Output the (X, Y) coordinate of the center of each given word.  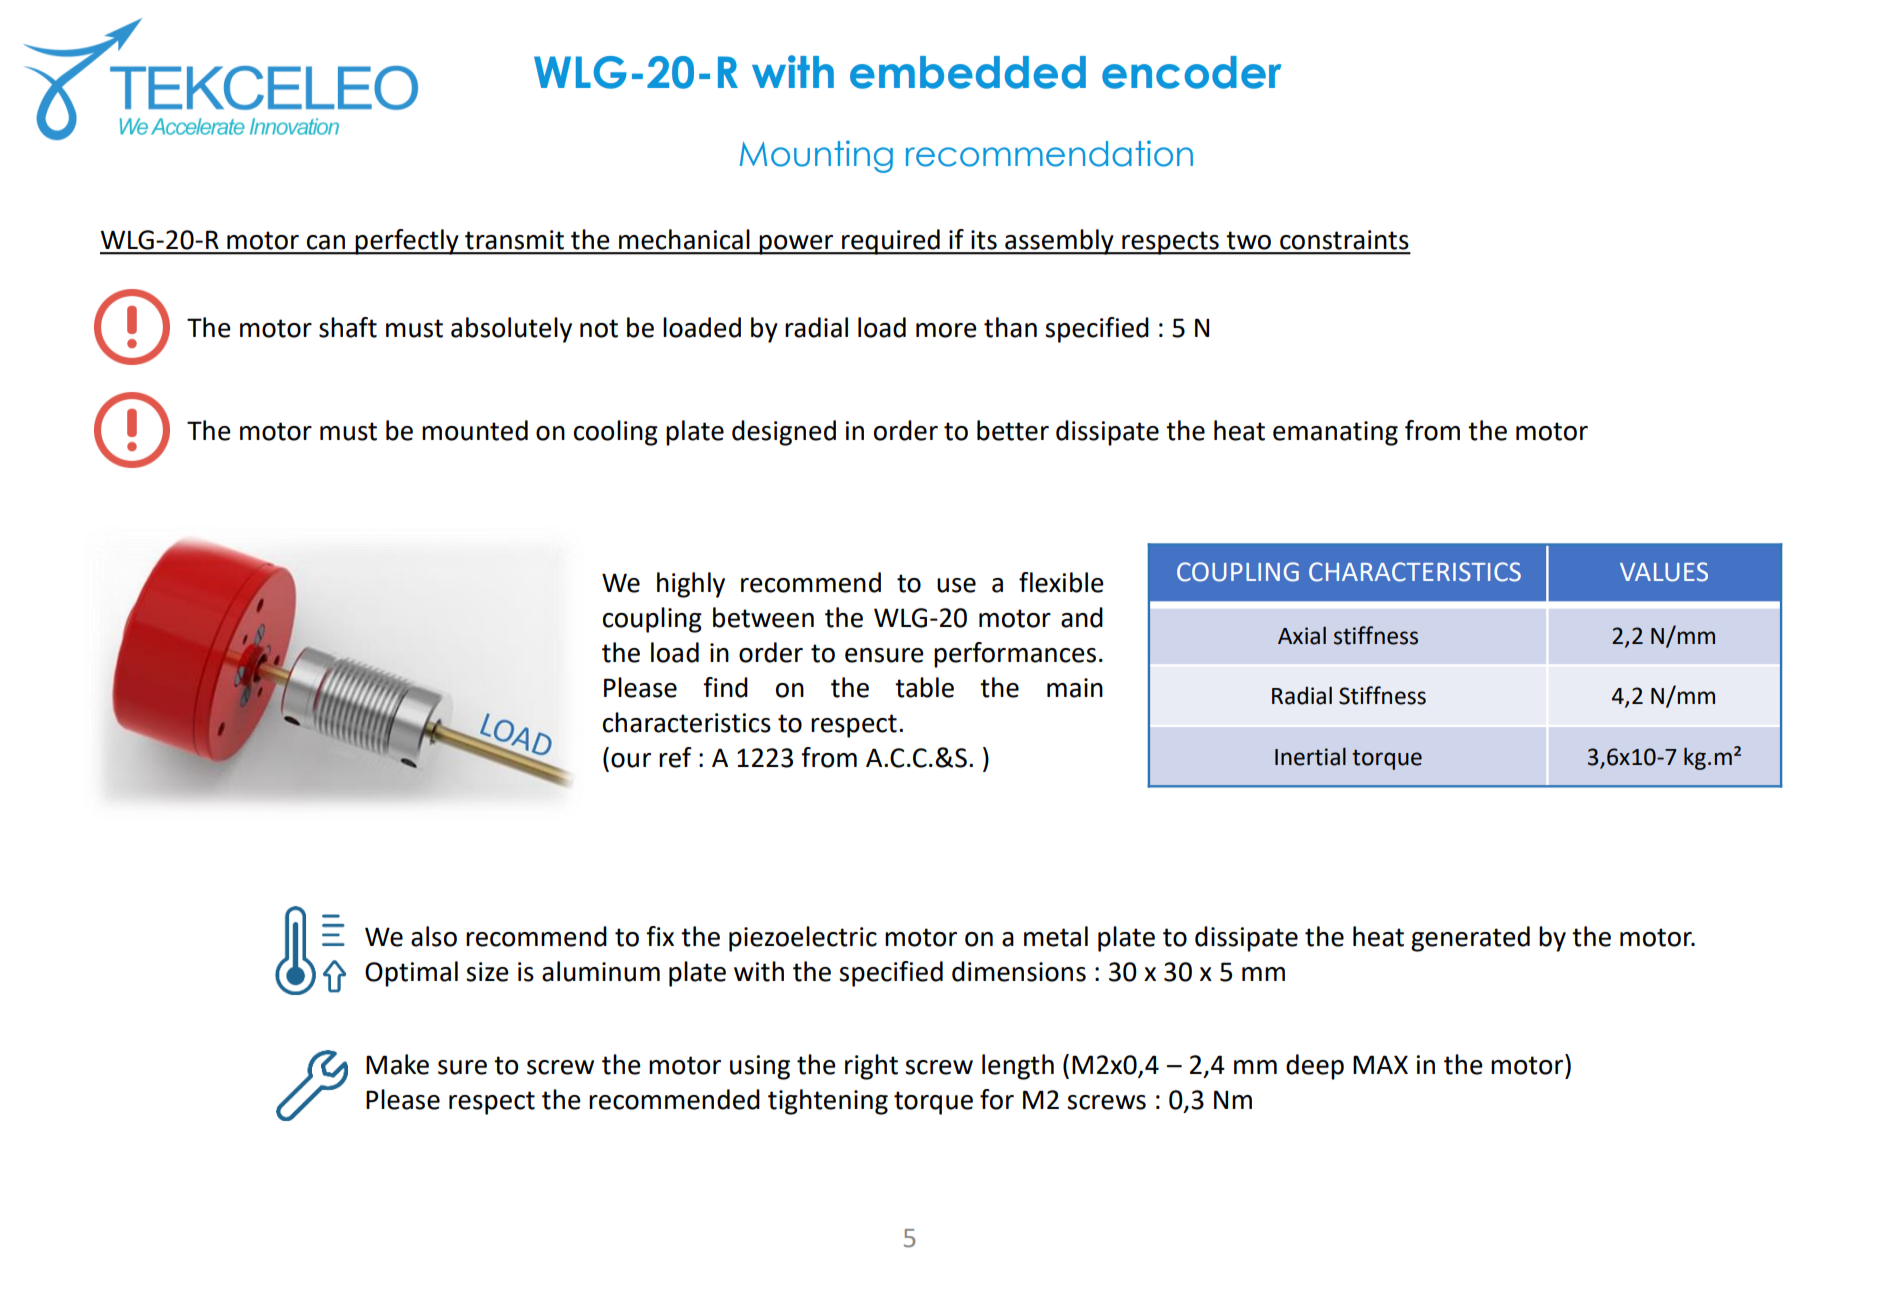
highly (691, 585)
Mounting (816, 156)
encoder (1191, 72)
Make (397, 1064)
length (1018, 1067)
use (956, 585)
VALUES (1664, 572)
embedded (968, 72)
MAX (1380, 1064)
